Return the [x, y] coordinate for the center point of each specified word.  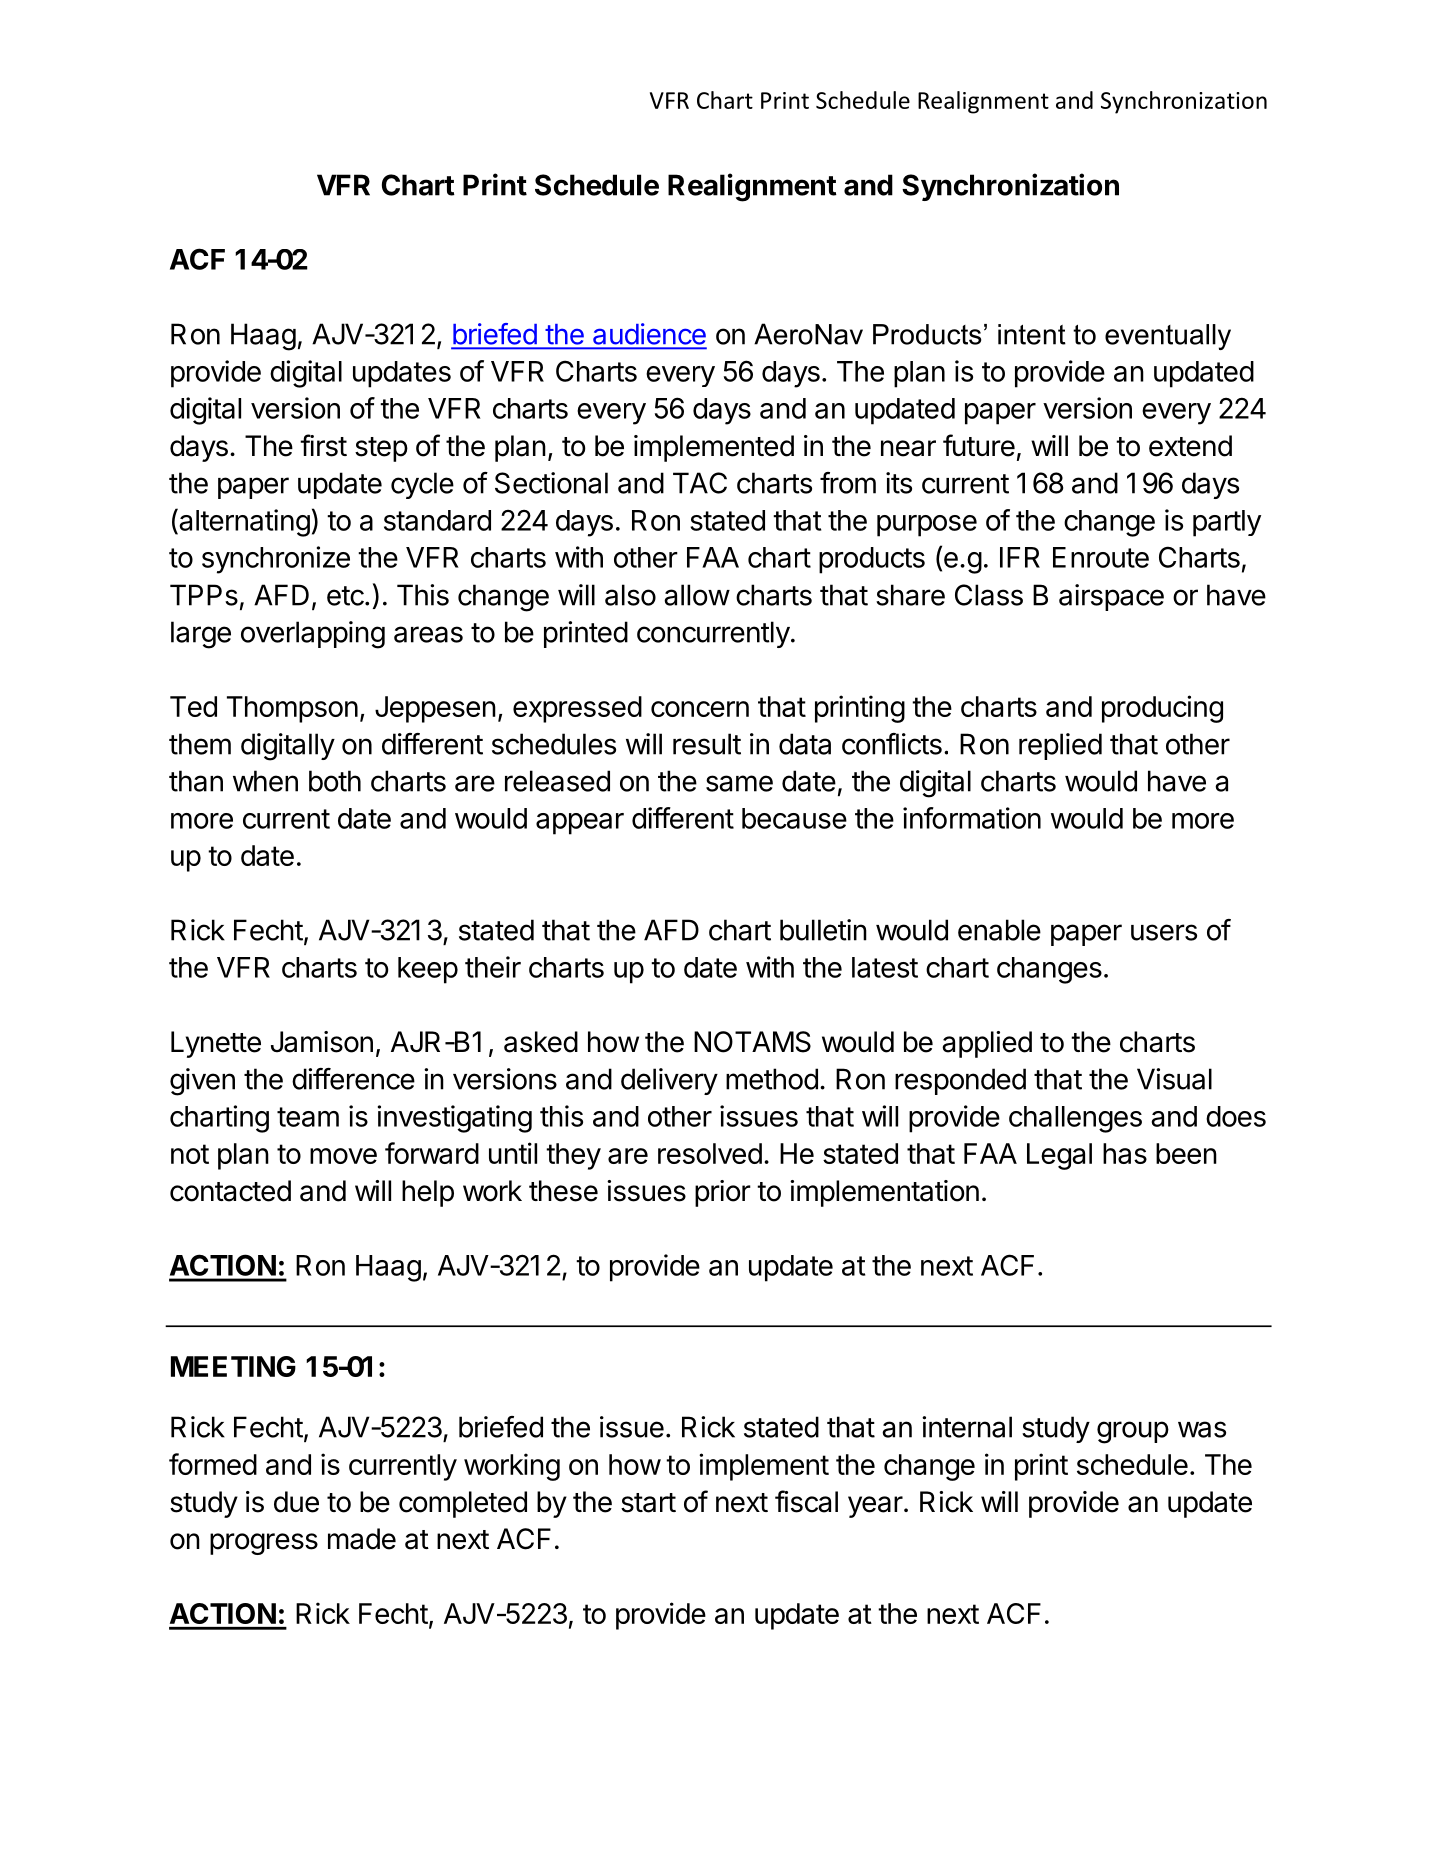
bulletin [823, 930]
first [323, 445]
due [296, 1502]
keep [428, 970]
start [648, 1503]
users [1164, 932]
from [848, 483]
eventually [1168, 337]
